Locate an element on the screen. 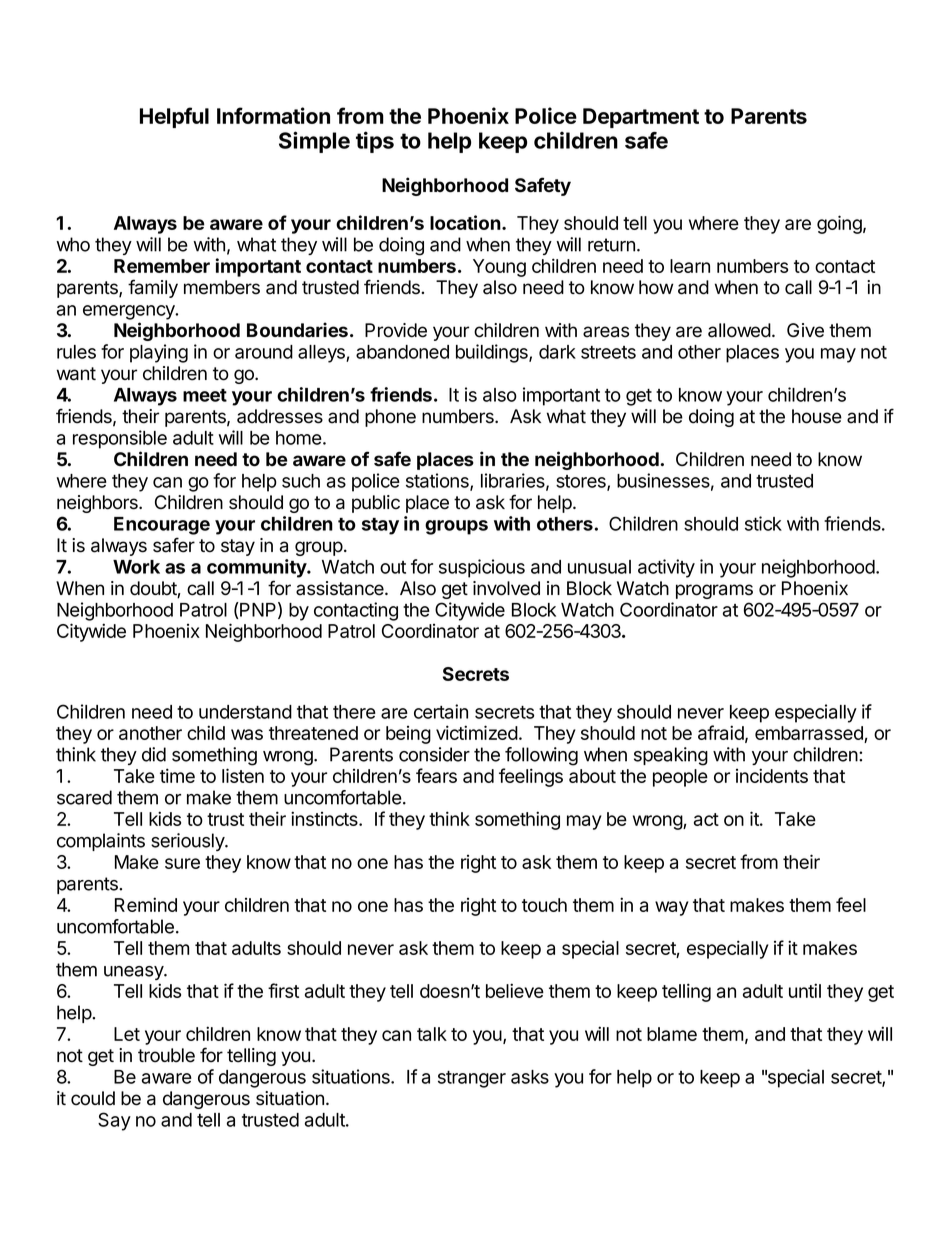 The width and height of the screenshot is (952, 1233). fears is located at coordinates (436, 775).
